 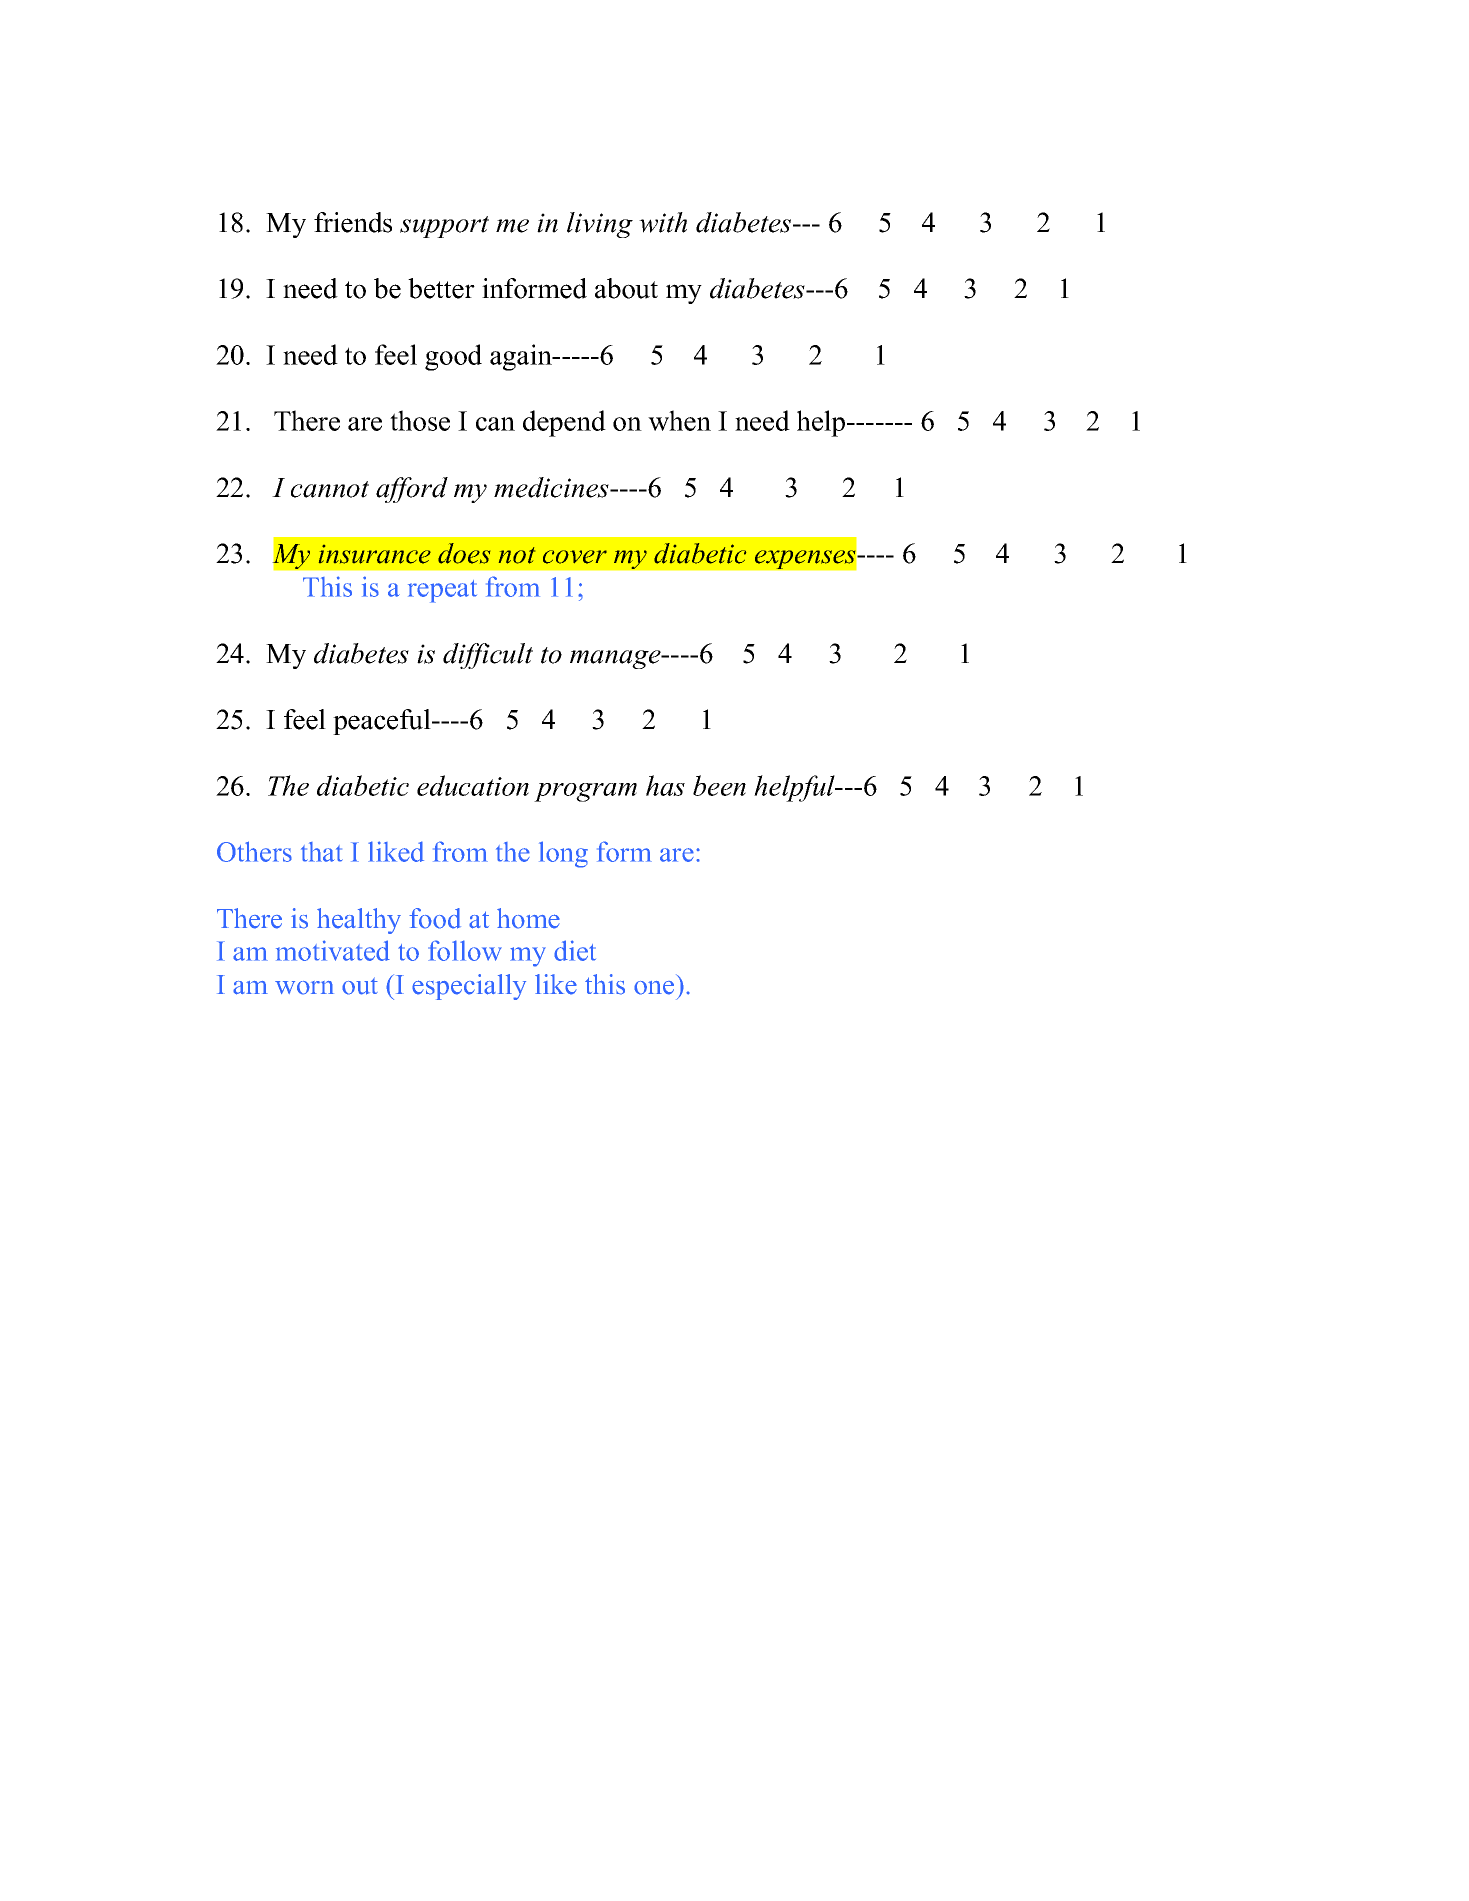 I want to click on support, so click(x=444, y=227).
